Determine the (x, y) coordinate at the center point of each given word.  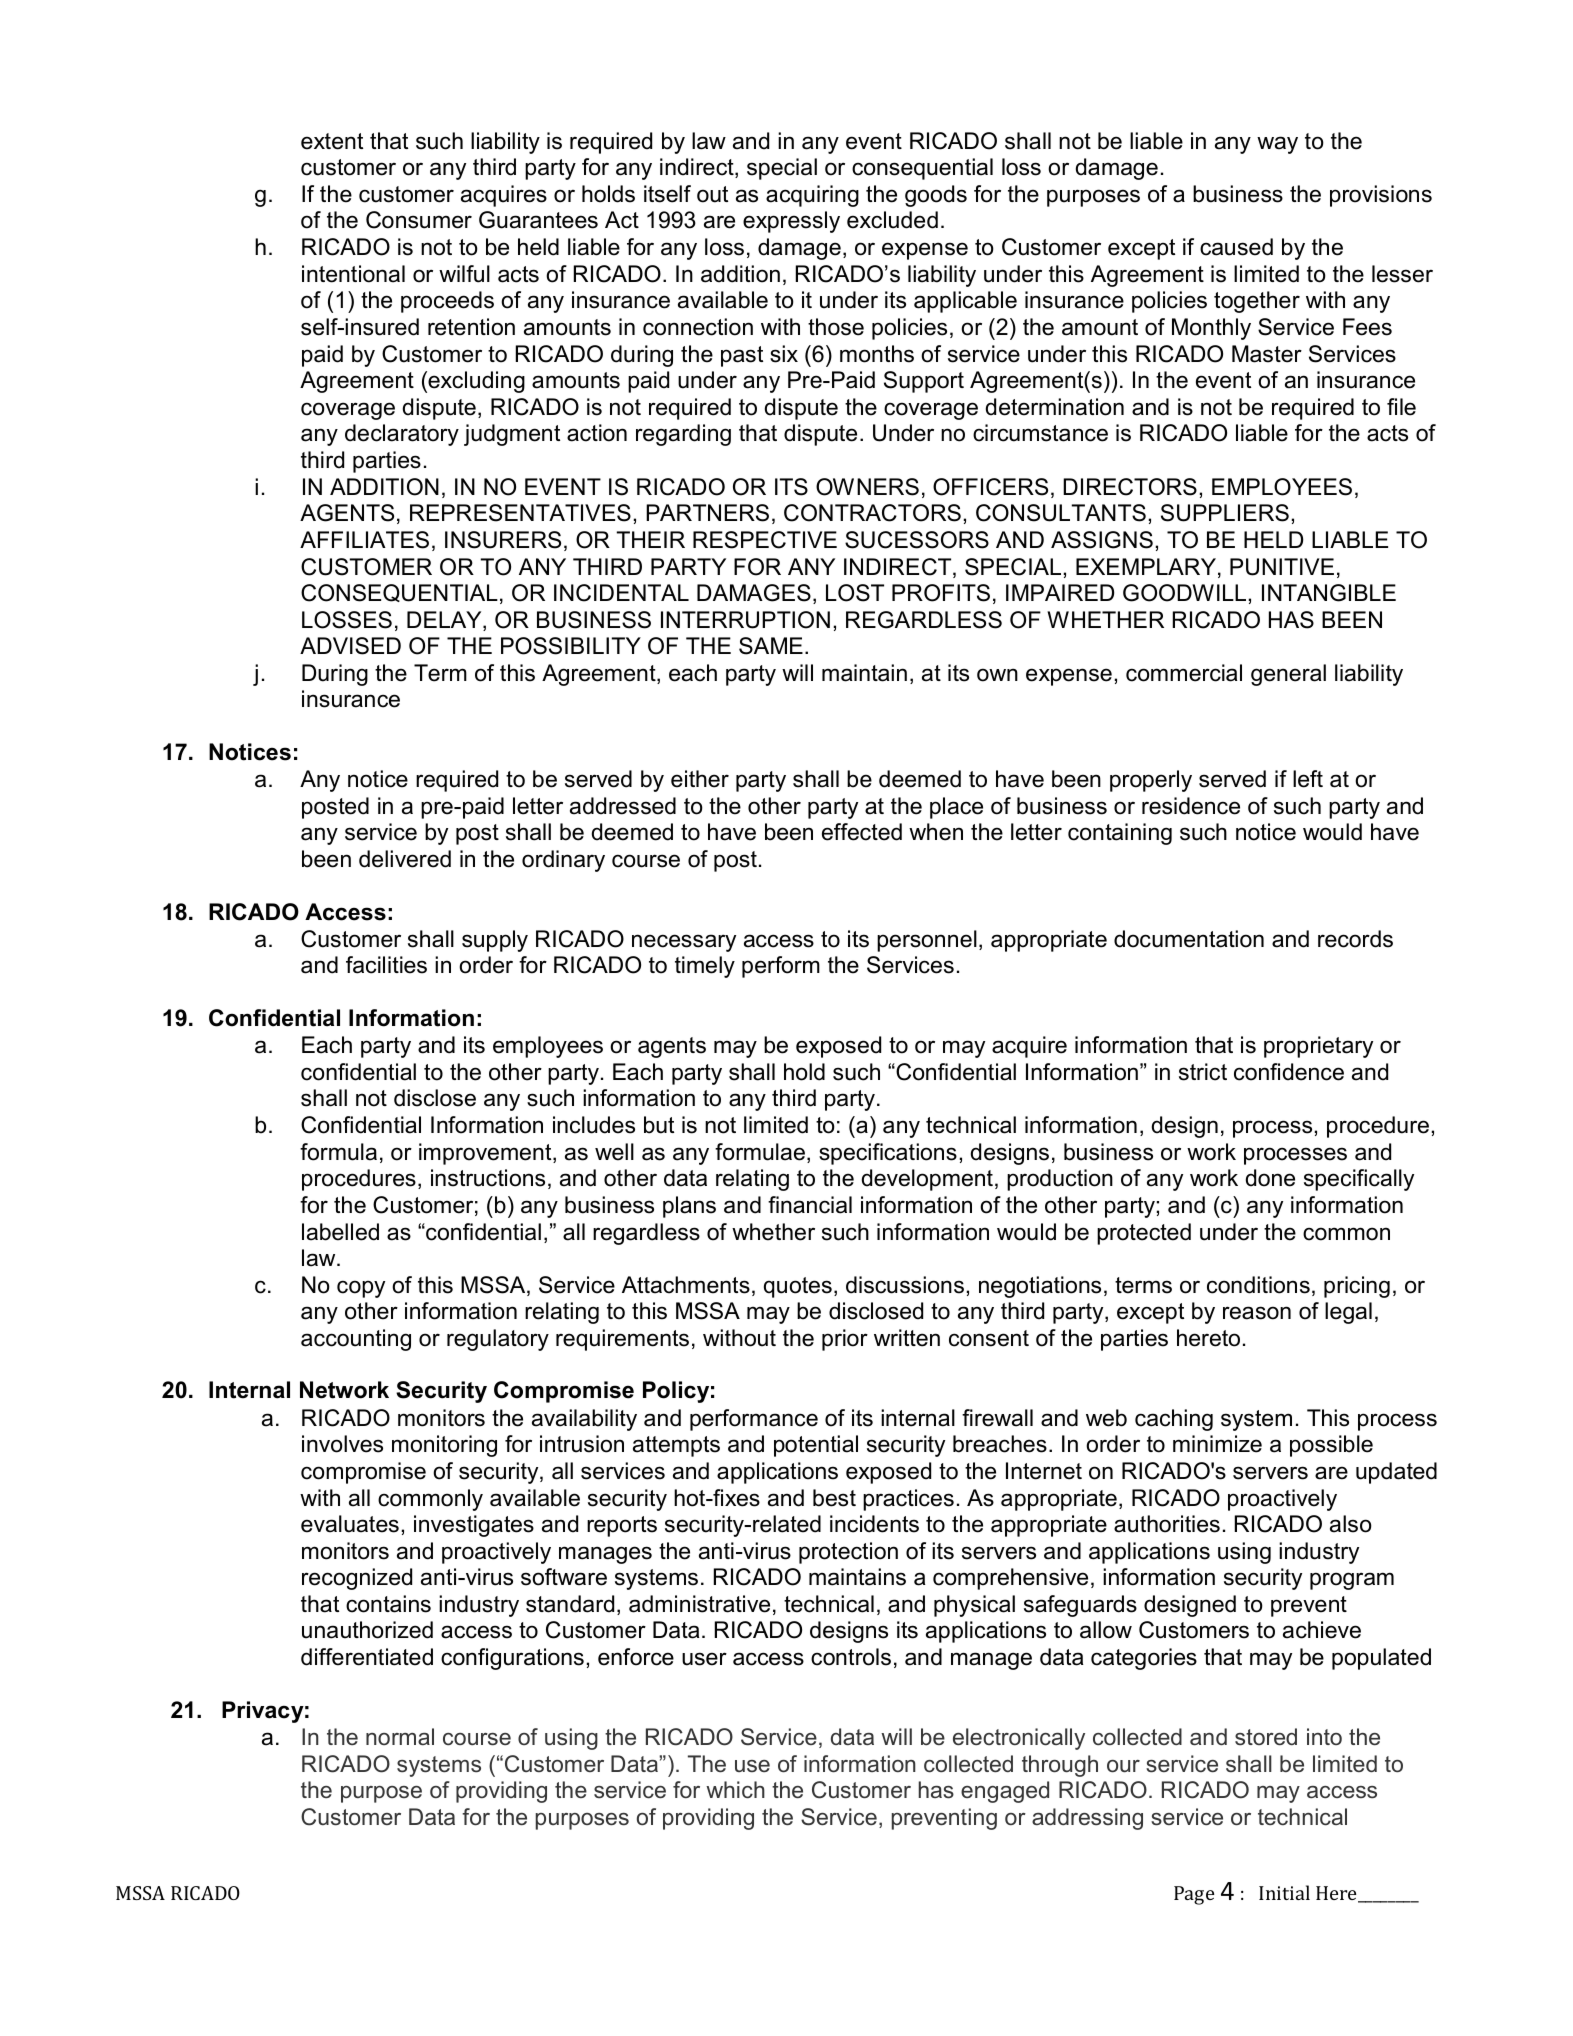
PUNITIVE (1282, 567)
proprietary (1318, 1047)
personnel (927, 941)
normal (400, 1736)
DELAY (445, 621)
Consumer (419, 220)
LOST (855, 593)
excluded (892, 220)
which (735, 1790)
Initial (1284, 1892)
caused (1236, 247)
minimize (1217, 1444)
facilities (386, 965)
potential (816, 1446)
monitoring (444, 1446)
